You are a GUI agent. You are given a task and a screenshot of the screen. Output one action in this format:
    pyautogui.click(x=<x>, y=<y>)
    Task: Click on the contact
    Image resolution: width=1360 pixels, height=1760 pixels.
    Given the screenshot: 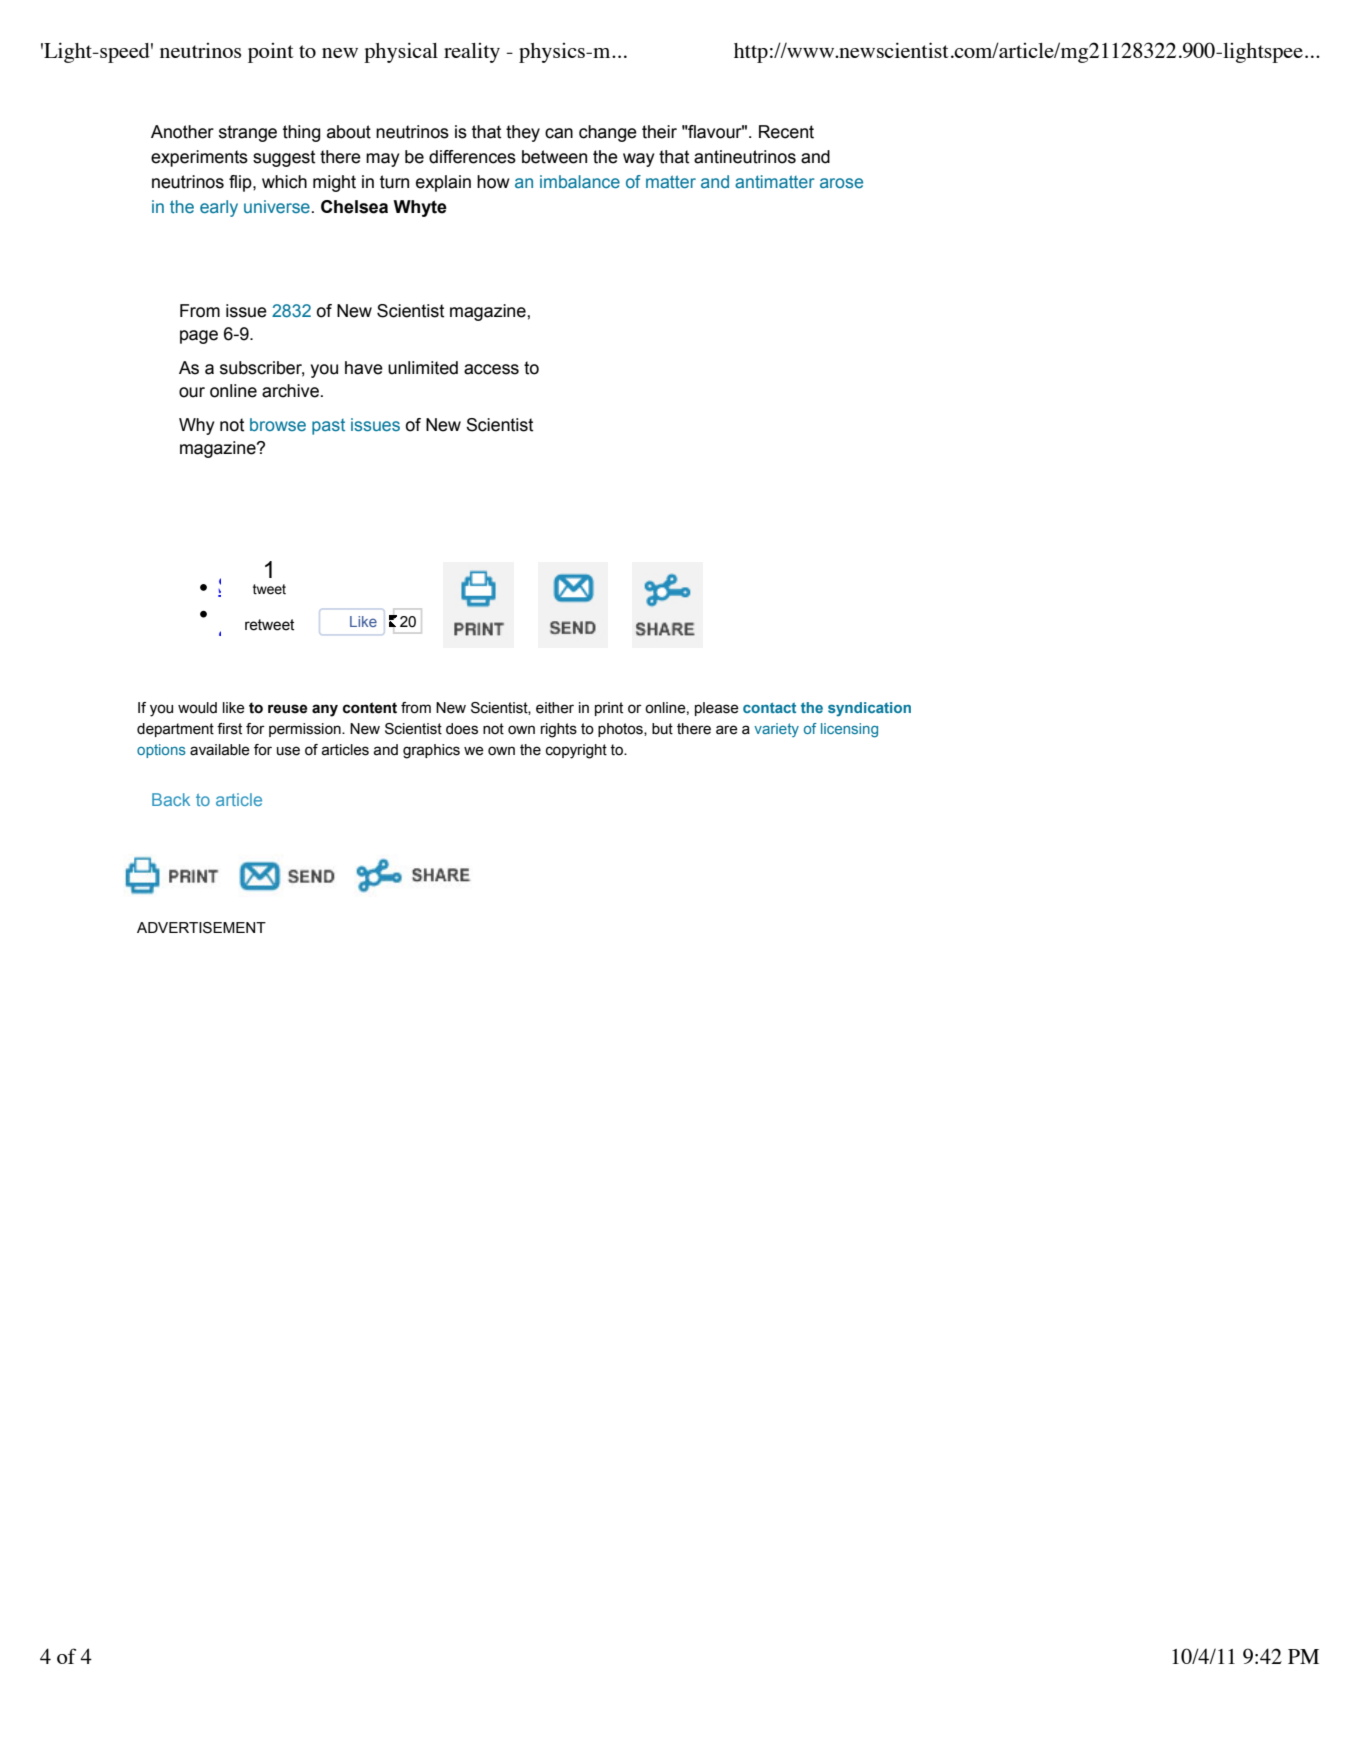 What is the action you would take?
    pyautogui.click(x=769, y=707)
